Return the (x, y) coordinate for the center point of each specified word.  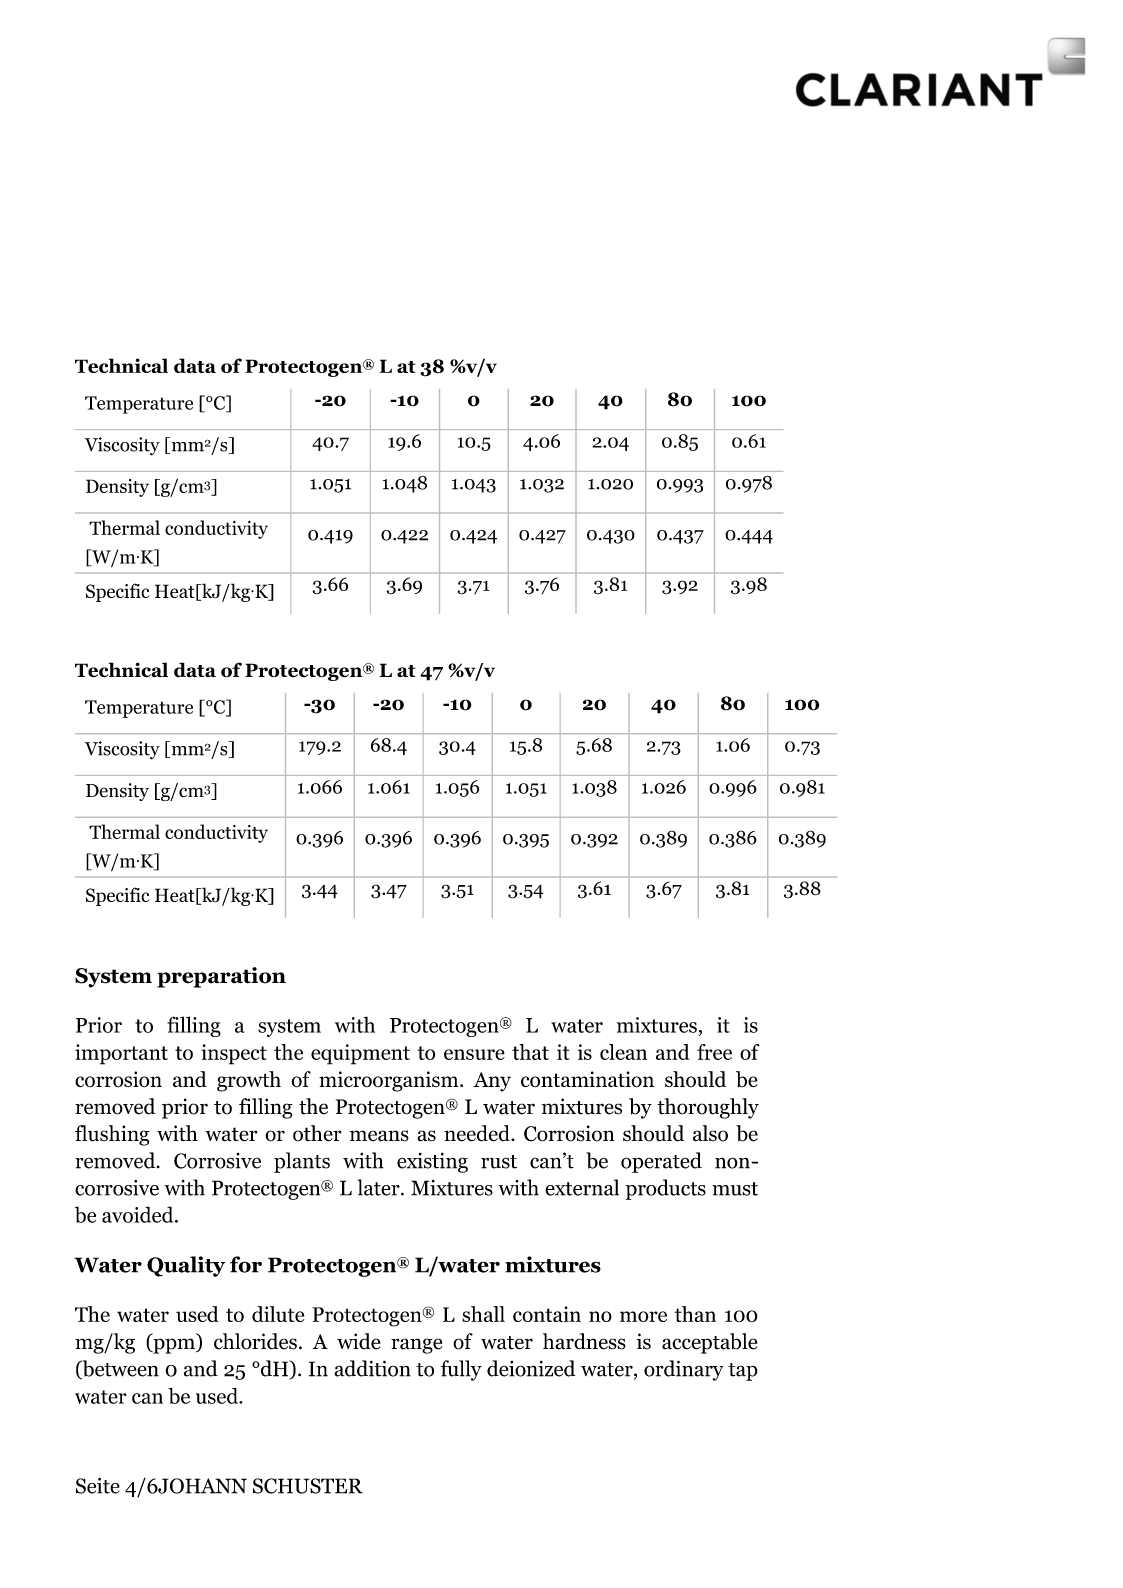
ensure (474, 1054)
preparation (221, 977)
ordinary (683, 1370)
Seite (98, 1486)
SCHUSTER (308, 1486)
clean (623, 1052)
